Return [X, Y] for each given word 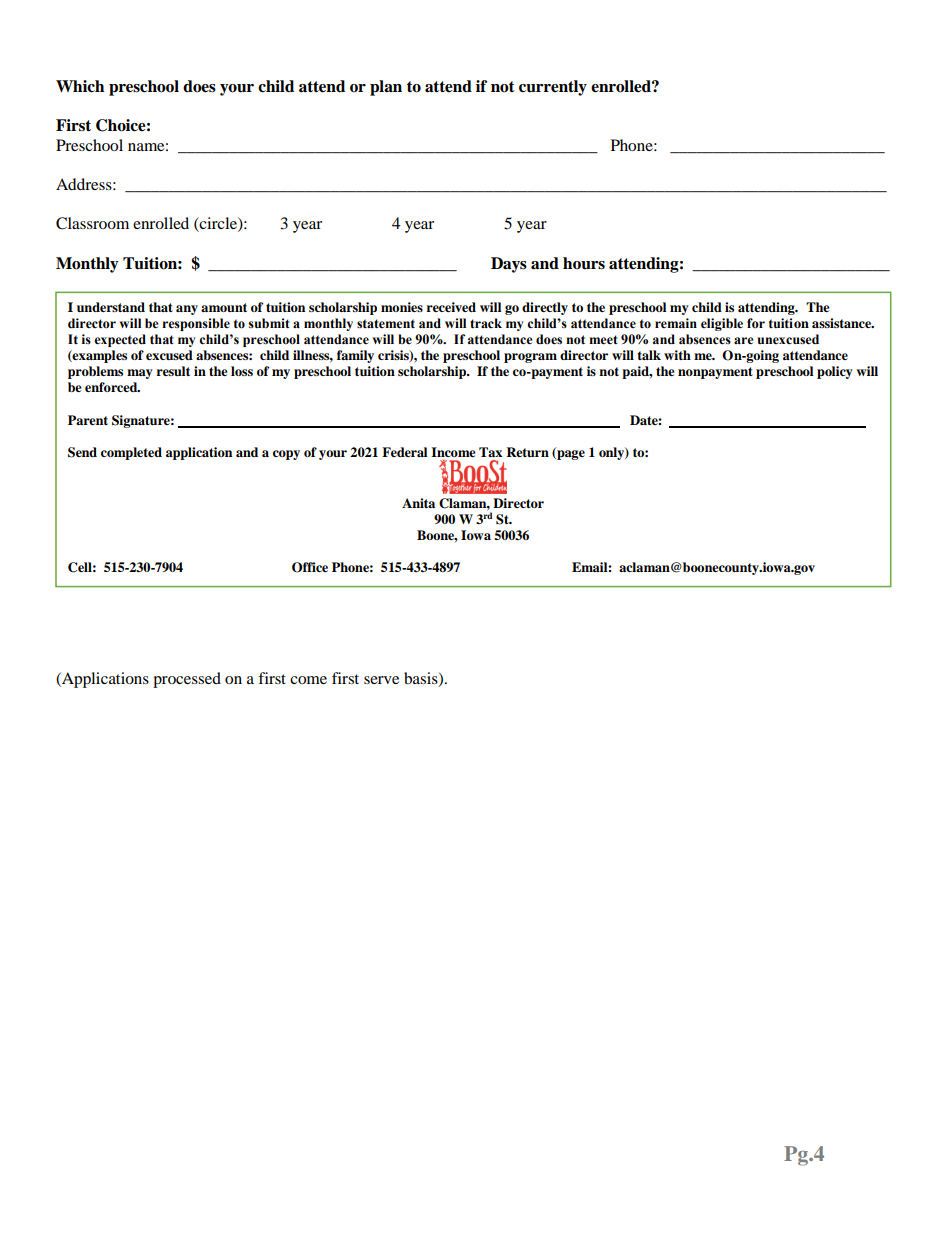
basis [422, 679]
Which [80, 86]
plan [386, 88]
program [530, 358]
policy [835, 372]
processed [187, 680]
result [173, 371]
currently [553, 88]
